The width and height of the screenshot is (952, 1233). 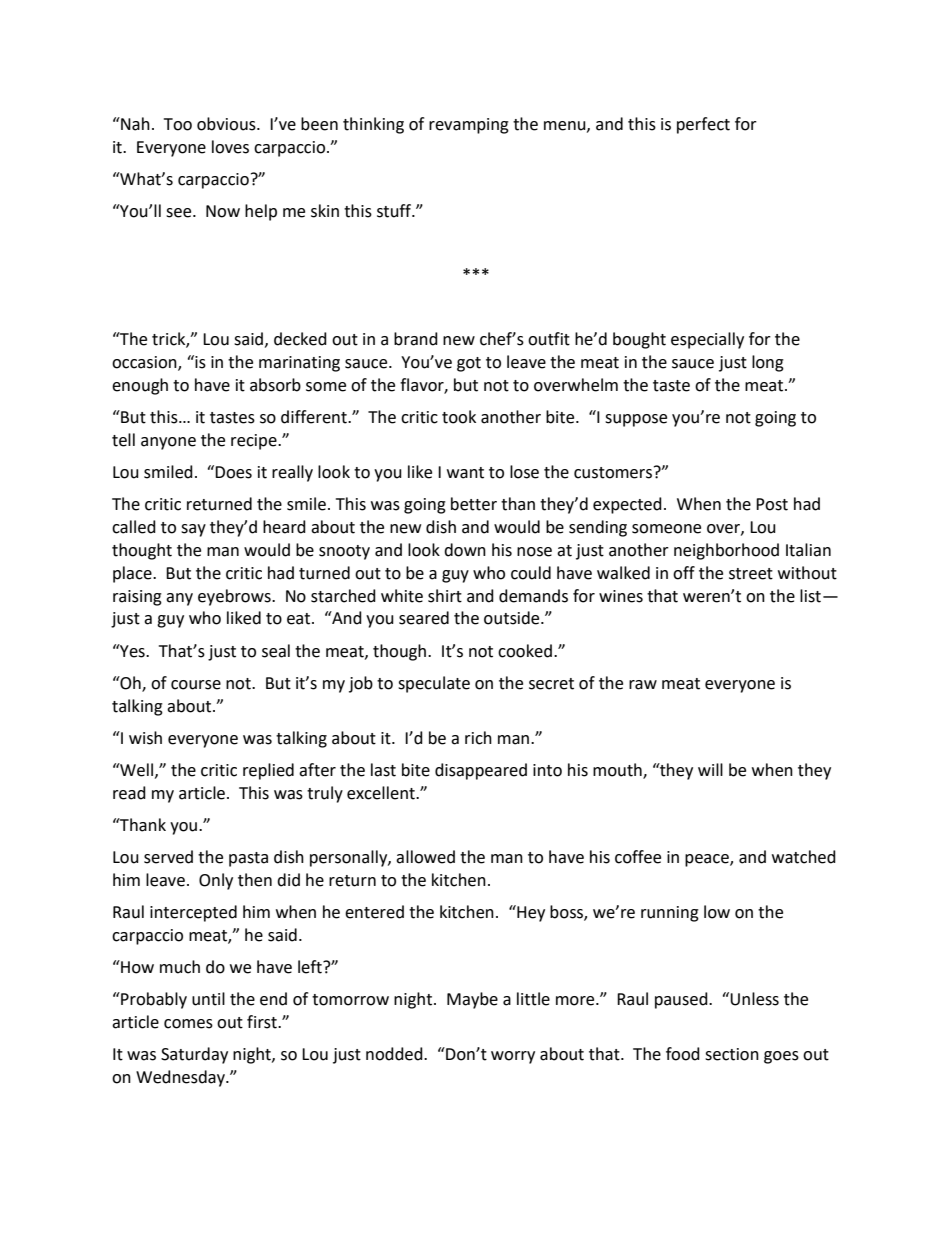 I want to click on shirt, so click(x=445, y=596).
